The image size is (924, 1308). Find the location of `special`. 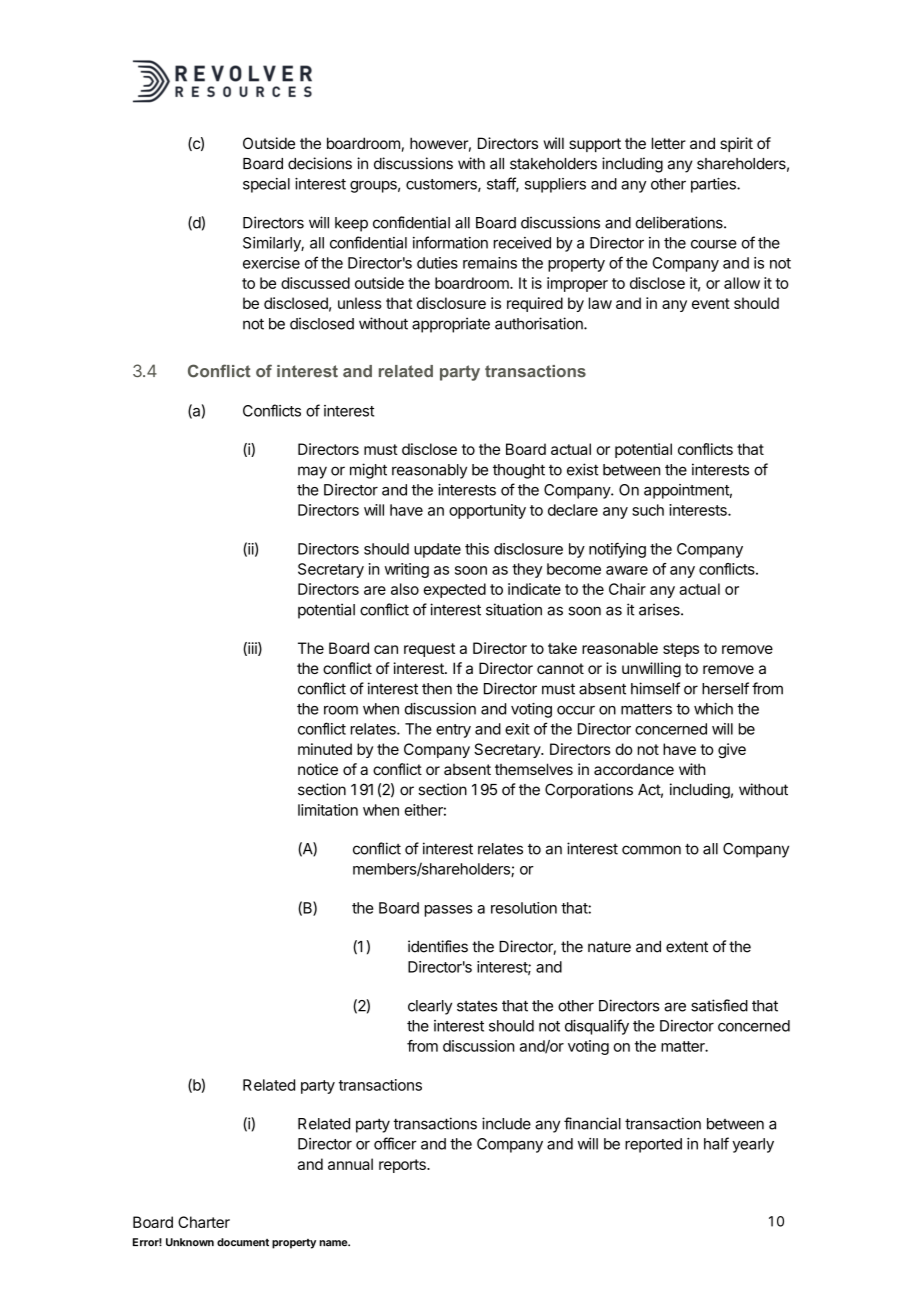

special is located at coordinates (266, 185).
